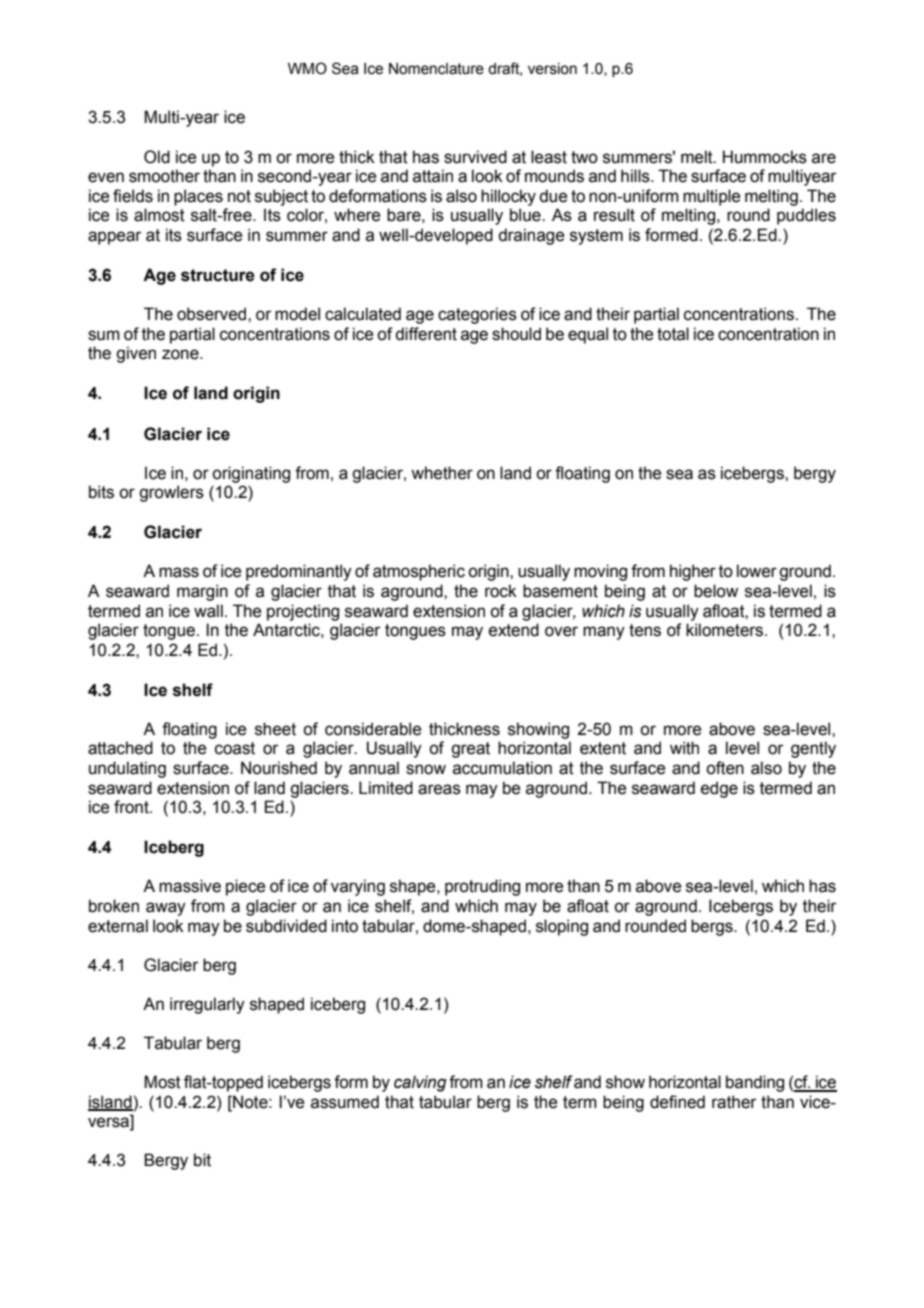 The height and width of the image is (1308, 924). Describe the element at coordinates (207, 1005) in the image. I see `irregularly` at that location.
